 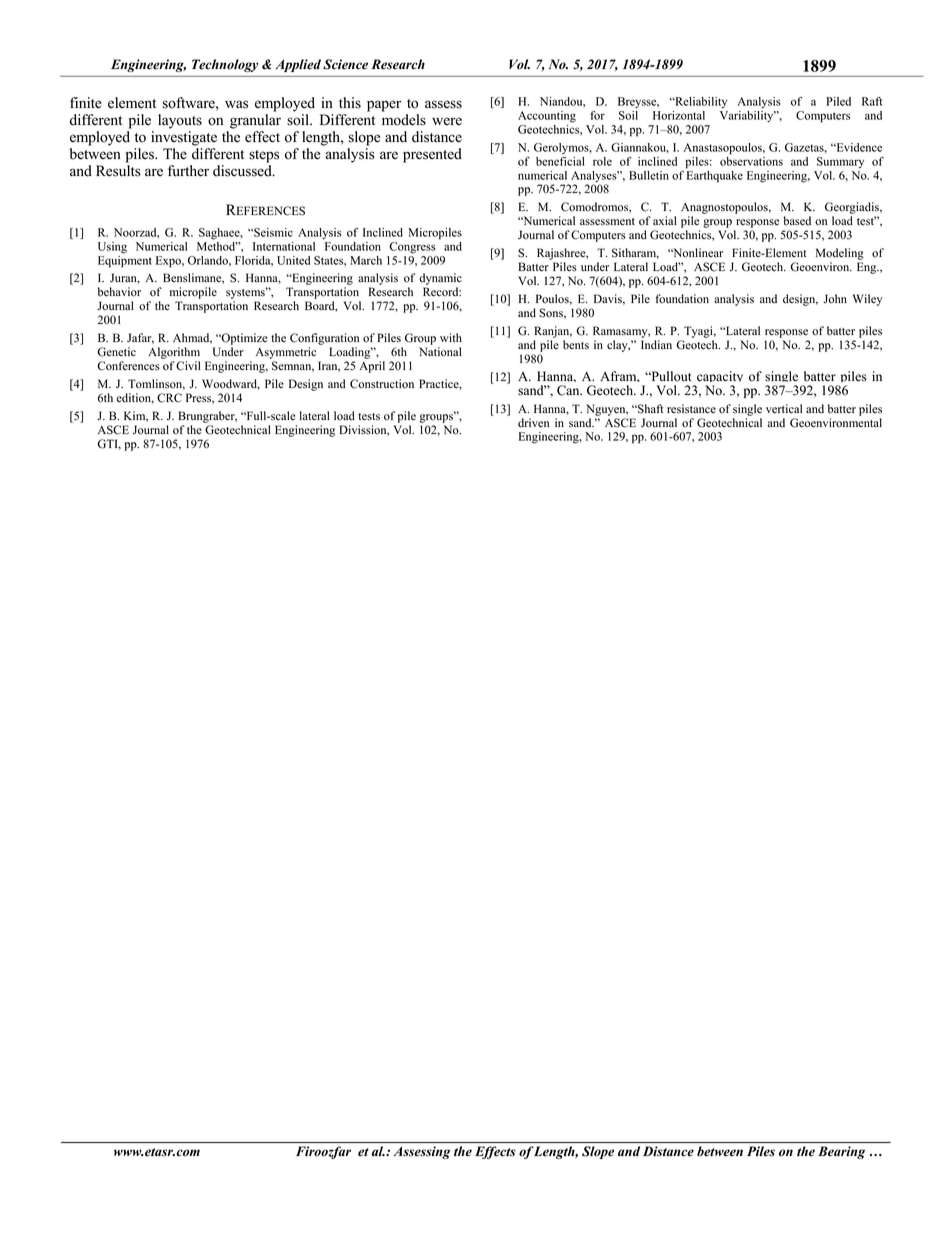 I want to click on were, so click(x=447, y=121).
